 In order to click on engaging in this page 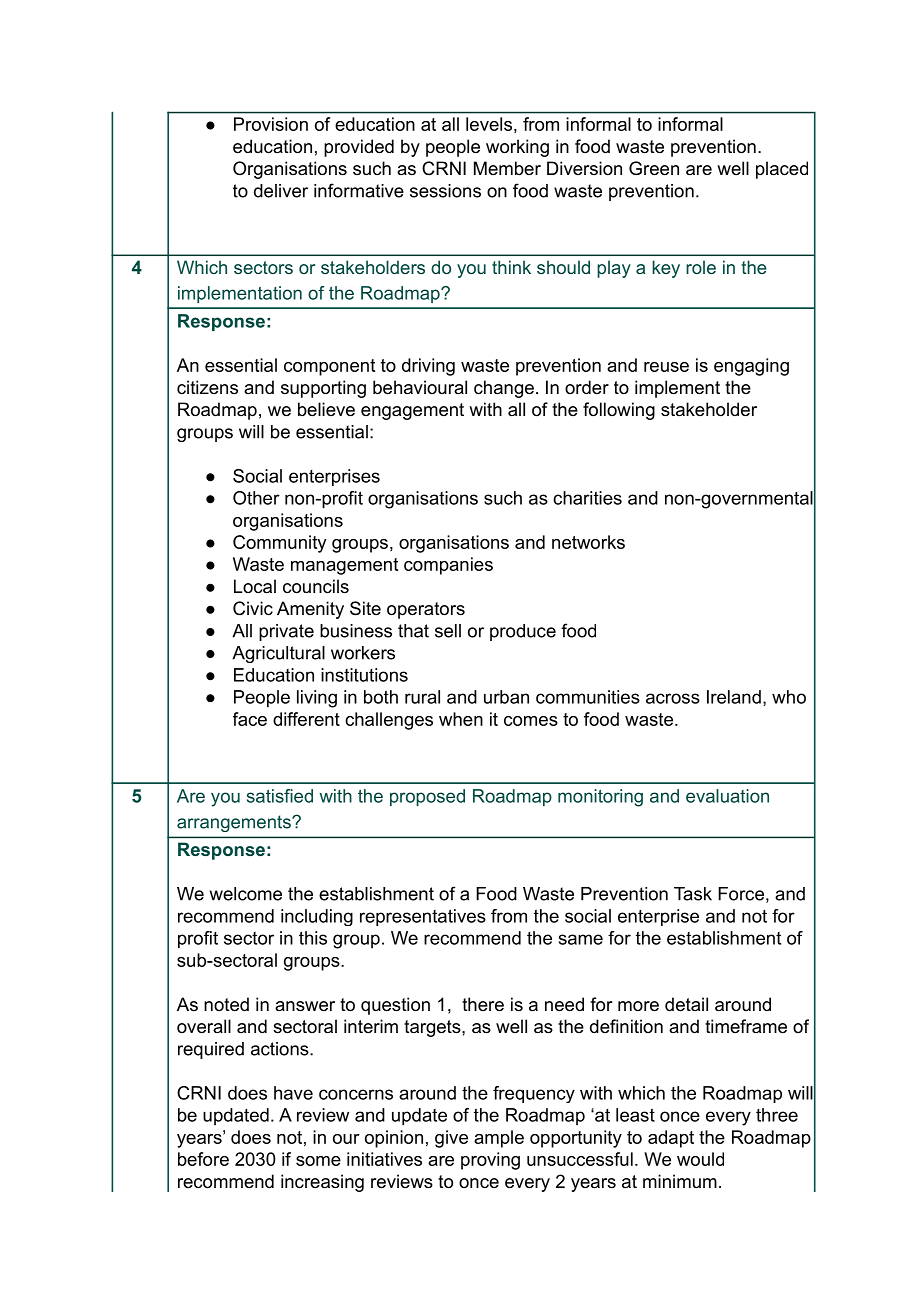, I will do `click(751, 367)`.
